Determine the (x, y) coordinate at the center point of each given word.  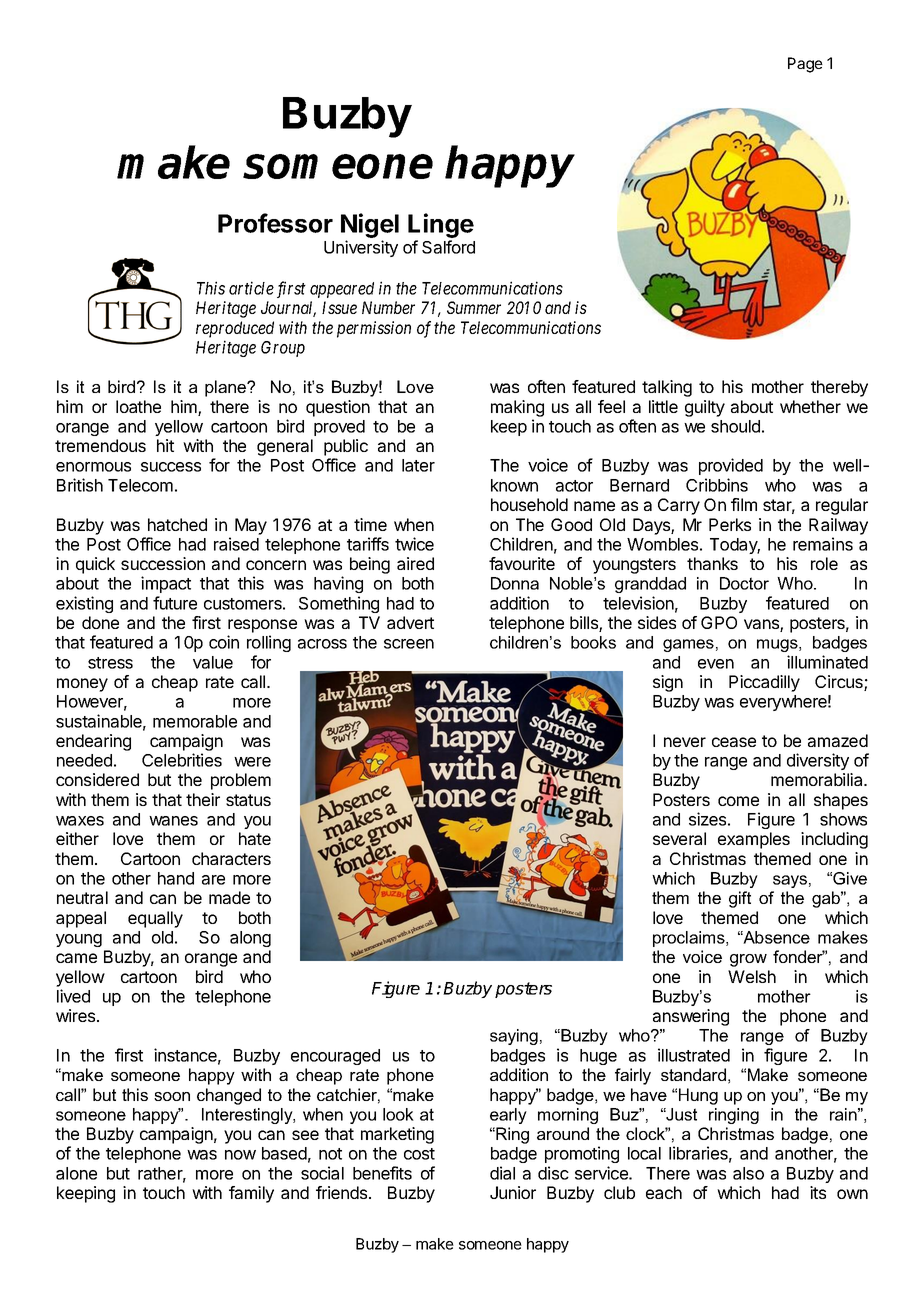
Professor (275, 223)
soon (172, 1096)
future (175, 603)
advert (410, 622)
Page (805, 65)
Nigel (370, 225)
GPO (719, 622)
